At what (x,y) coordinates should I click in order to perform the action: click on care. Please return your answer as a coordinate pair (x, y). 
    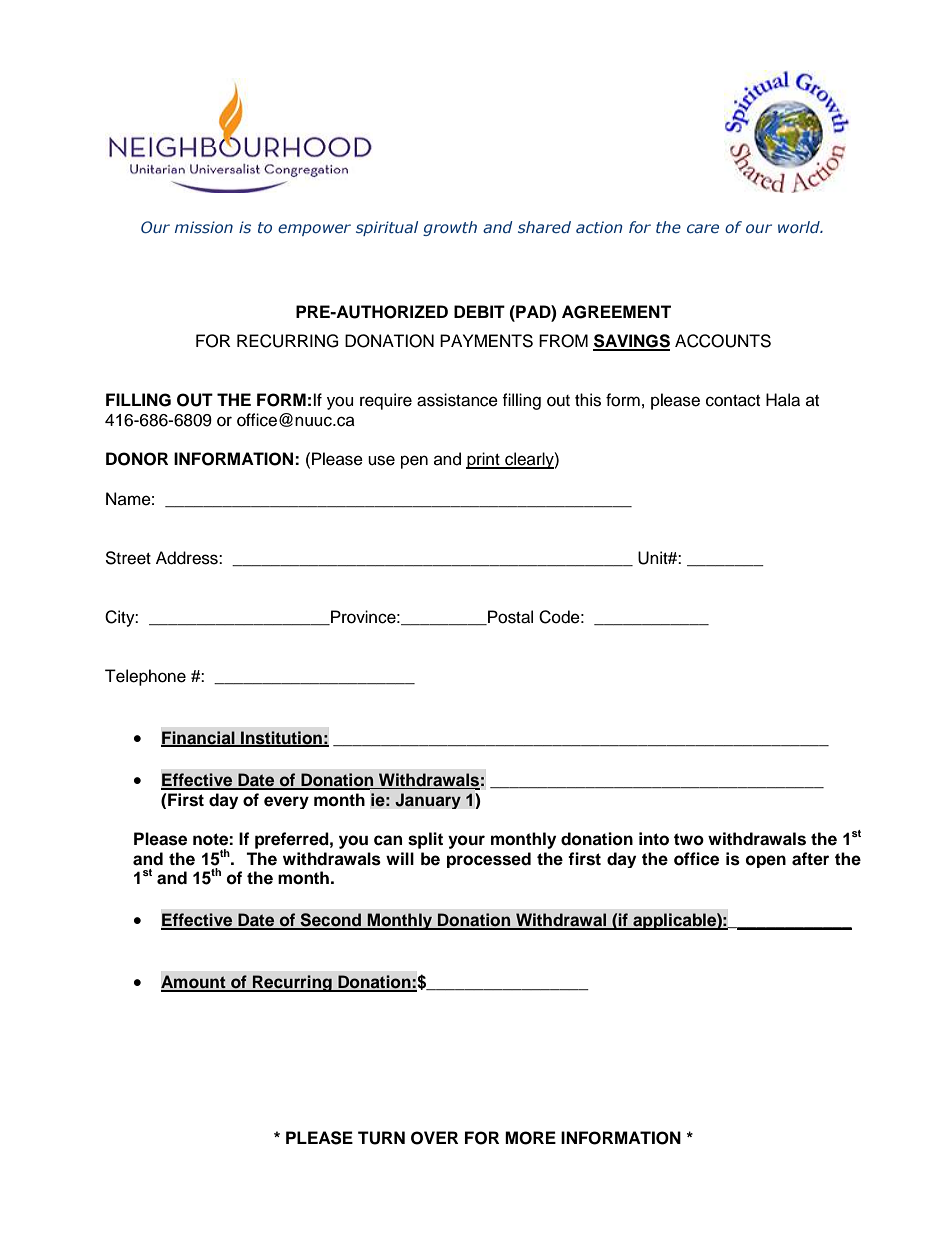
    Looking at the image, I should click on (703, 228).
